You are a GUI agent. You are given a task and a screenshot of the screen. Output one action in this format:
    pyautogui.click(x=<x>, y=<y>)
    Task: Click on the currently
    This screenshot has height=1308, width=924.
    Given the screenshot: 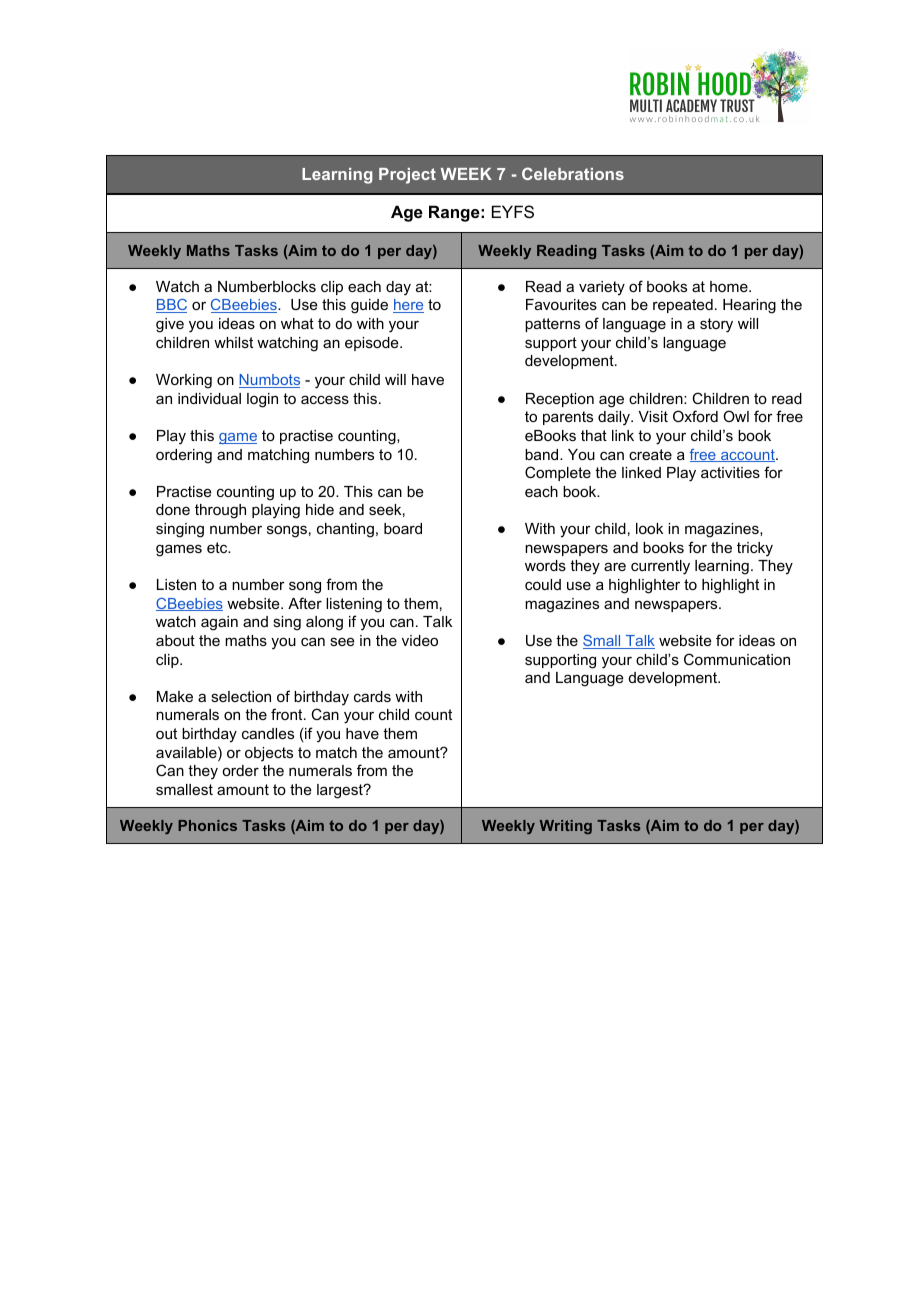 What is the action you would take?
    pyautogui.click(x=660, y=567)
